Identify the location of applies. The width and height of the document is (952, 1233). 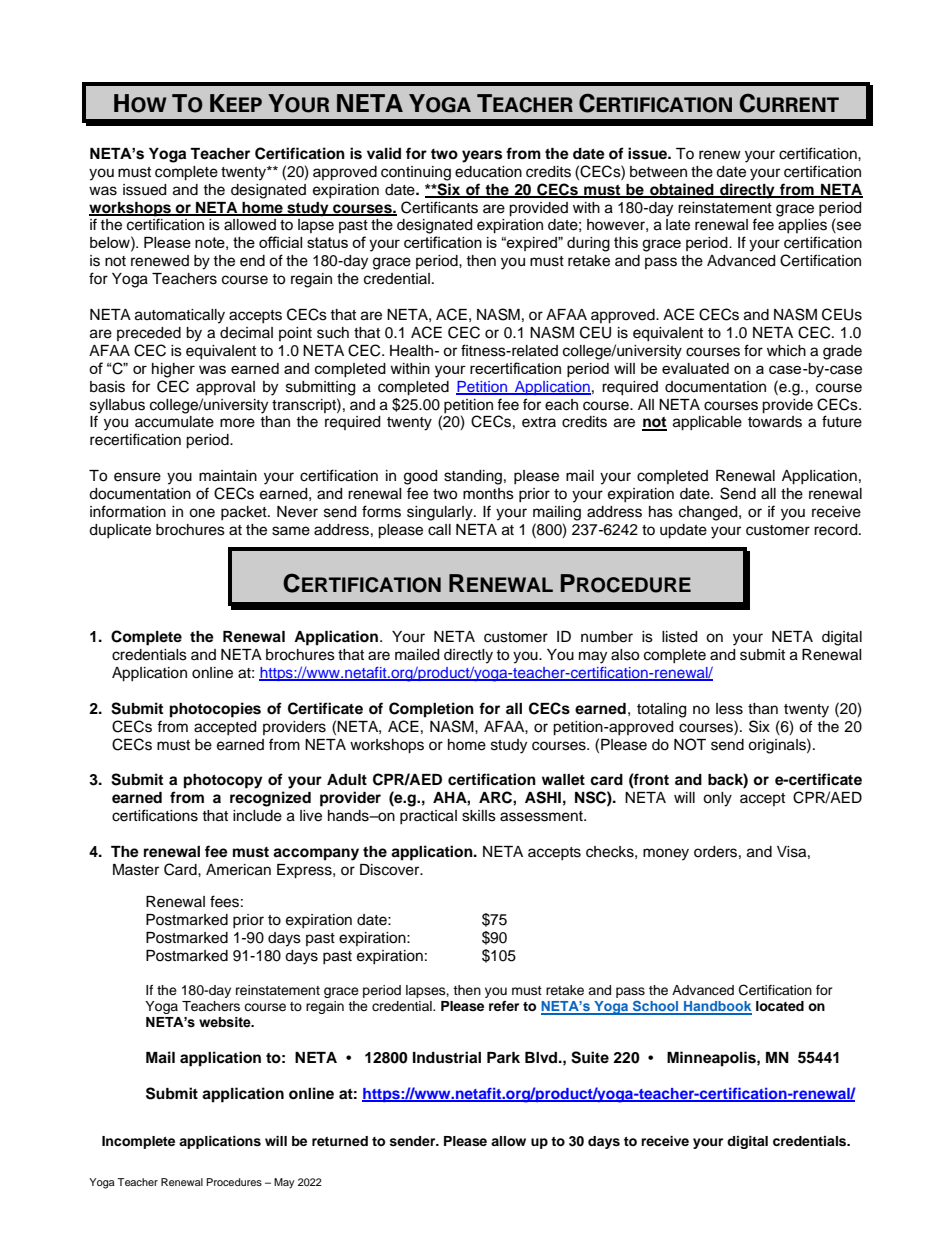
(802, 226).
